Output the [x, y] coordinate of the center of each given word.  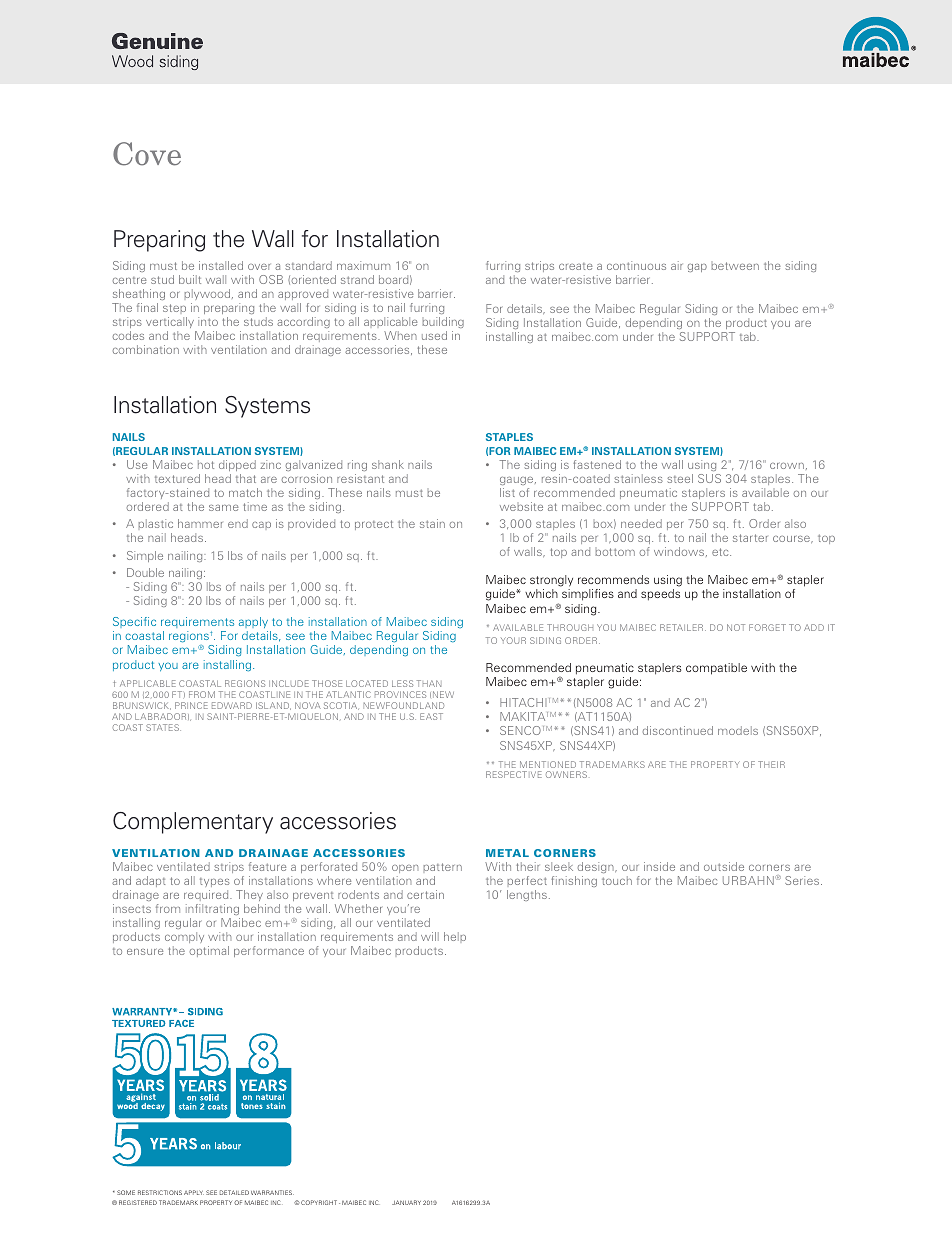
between [735, 266]
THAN [429, 683]
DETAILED [234, 1192]
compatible [716, 669]
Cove [147, 154]
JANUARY [406, 1202]
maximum [363, 265]
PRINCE [191, 705]
